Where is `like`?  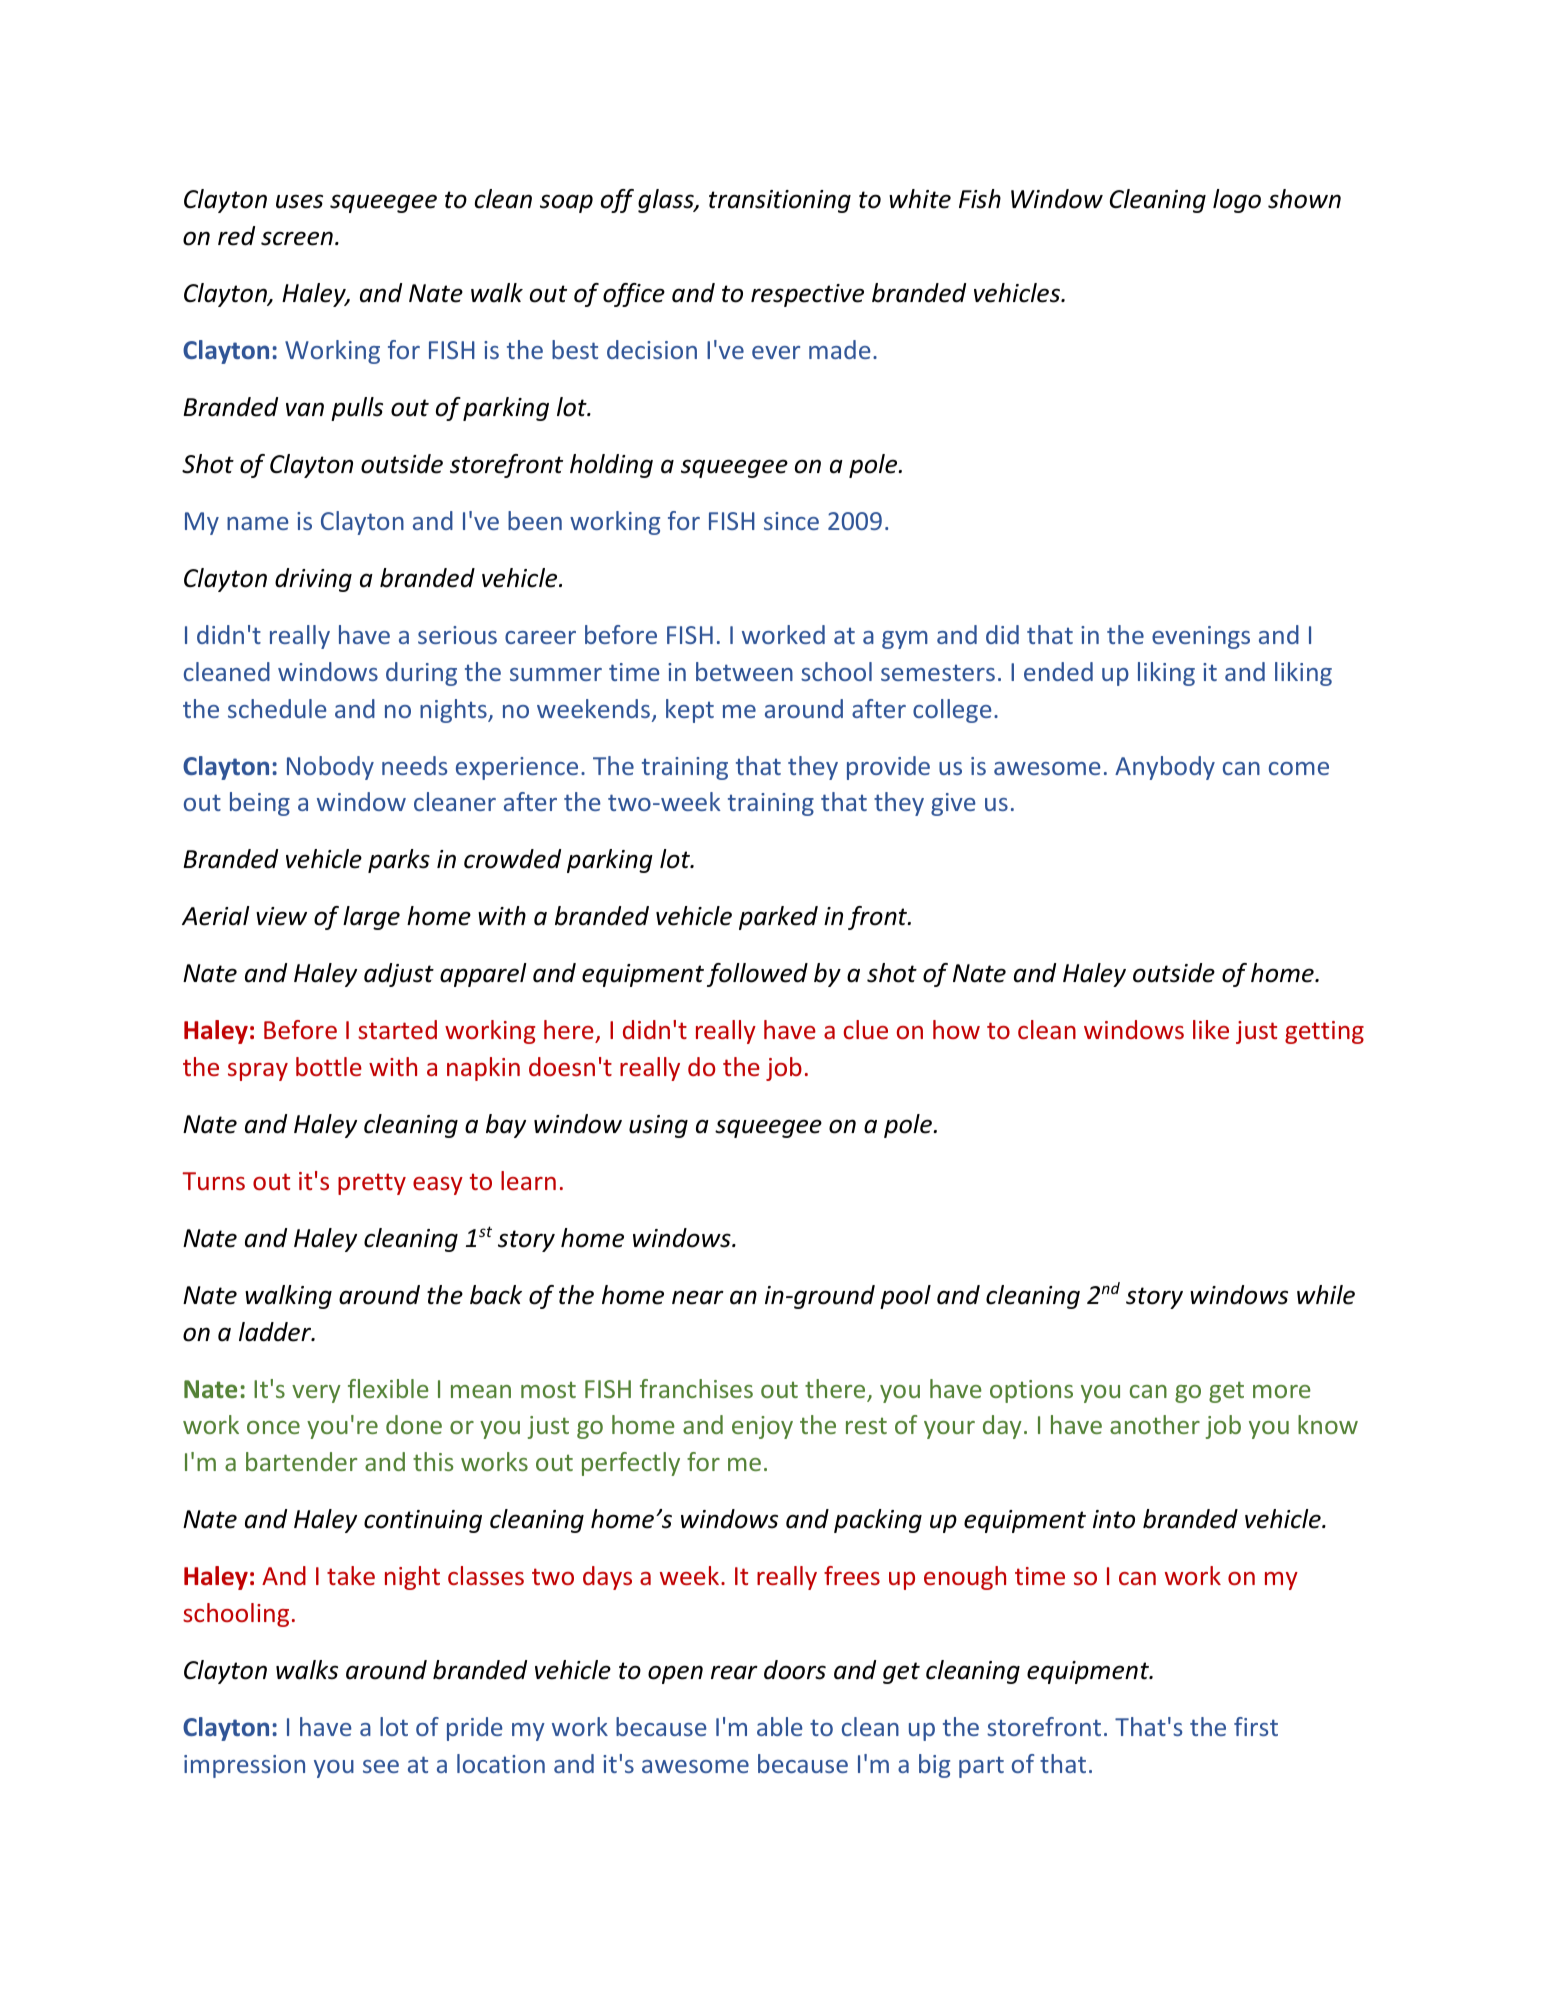 like is located at coordinates (1211, 1029).
